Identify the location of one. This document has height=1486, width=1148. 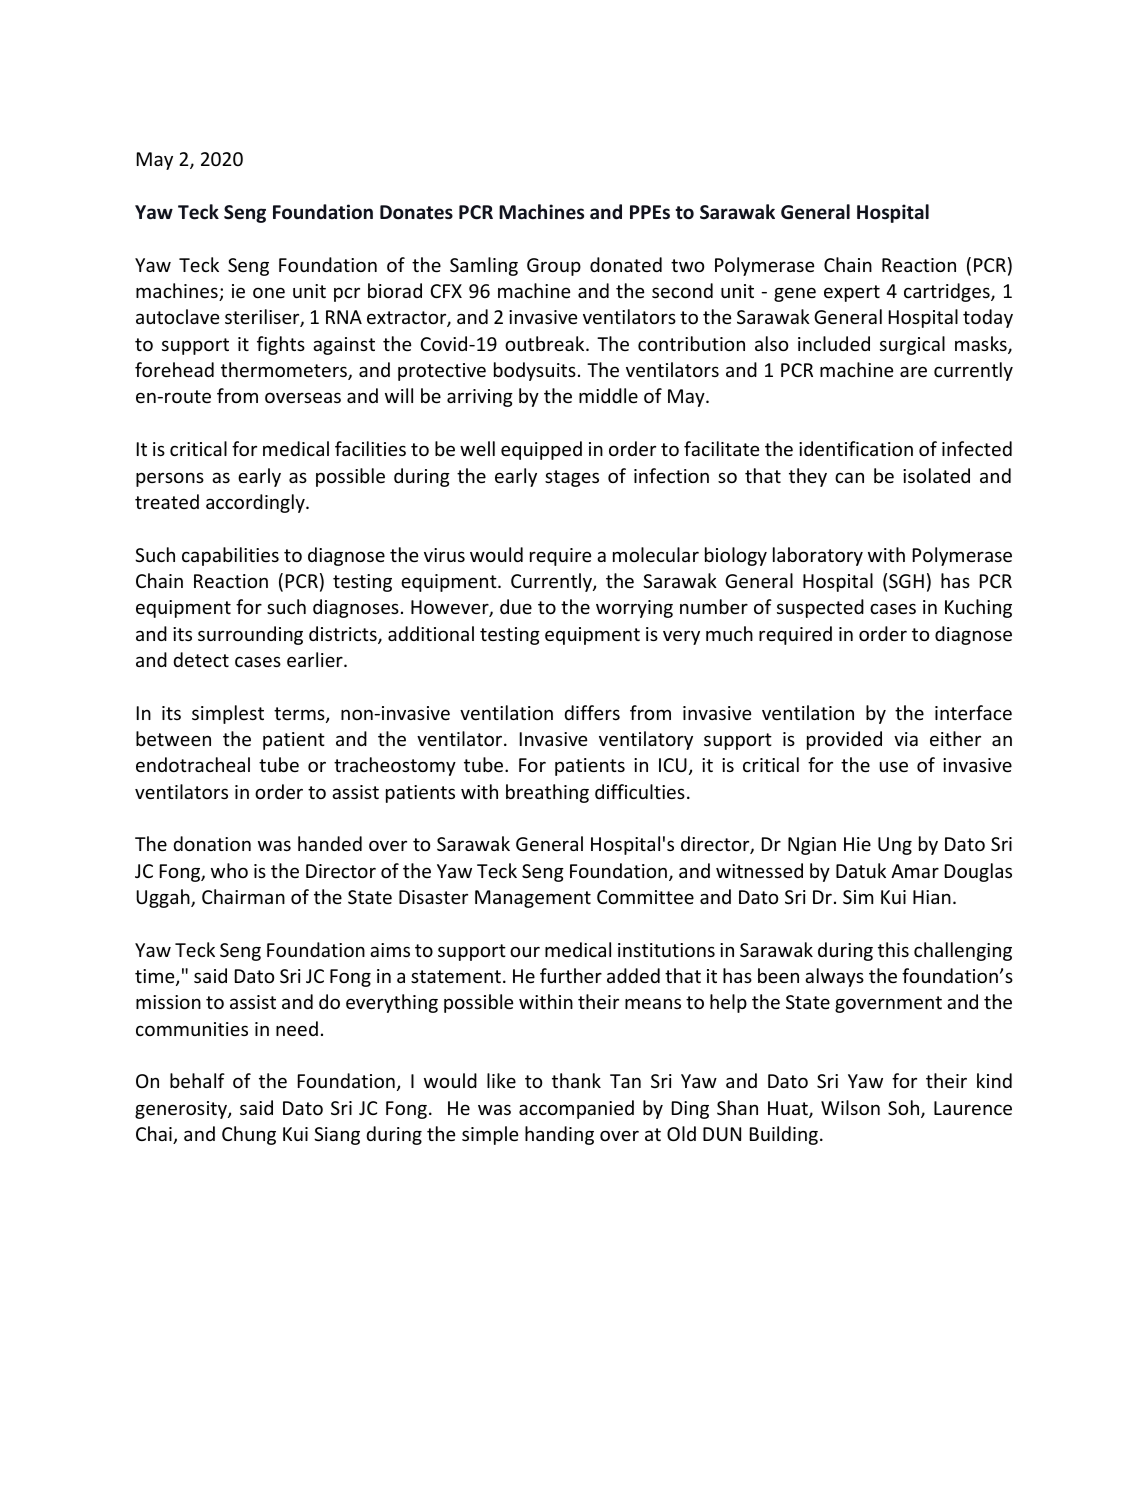
(269, 292).
